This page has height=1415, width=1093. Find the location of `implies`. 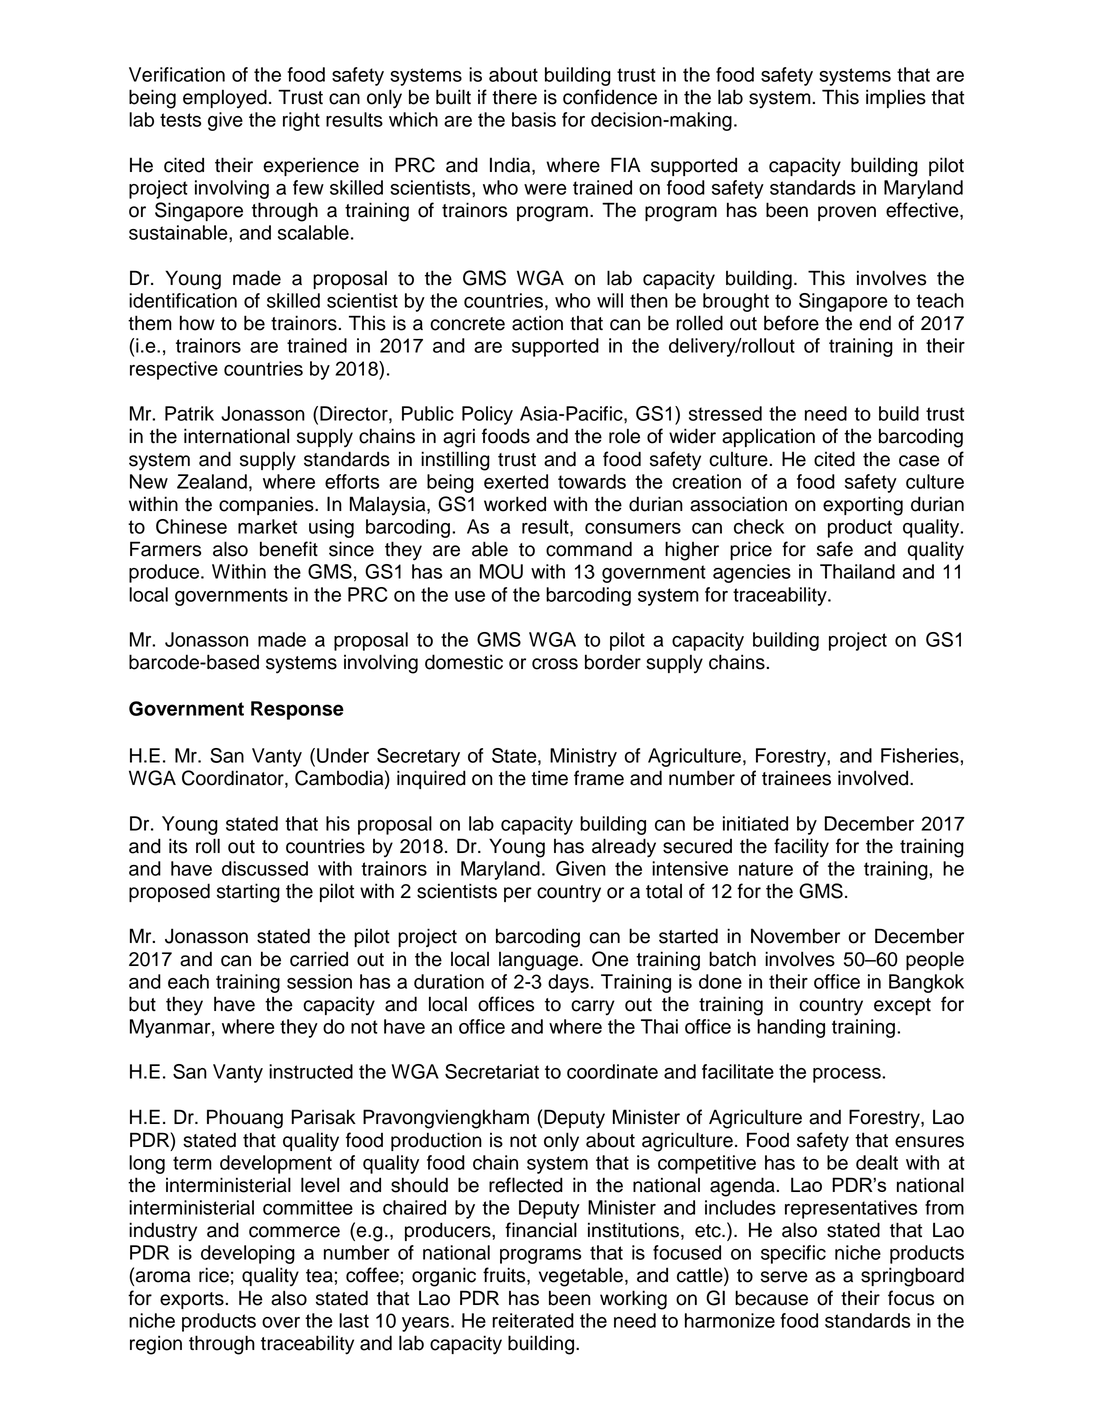

implies is located at coordinates (896, 98).
